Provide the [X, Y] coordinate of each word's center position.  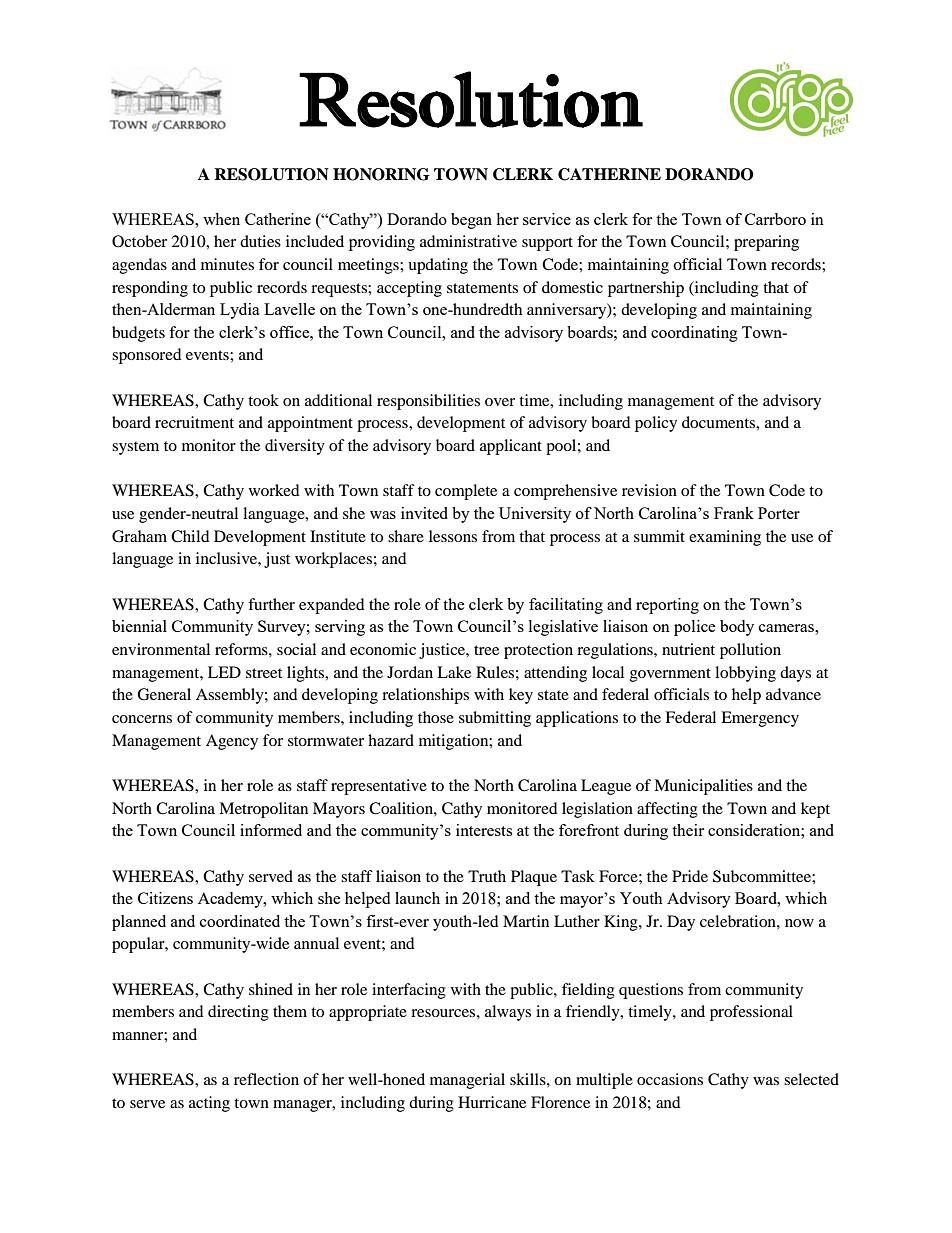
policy [656, 424]
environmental [161, 649]
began [471, 221]
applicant [511, 447]
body [737, 628]
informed [271, 830]
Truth [487, 876]
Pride [690, 876]
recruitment [194, 422]
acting [209, 1104]
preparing [766, 243]
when [221, 219]
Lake [454, 672]
